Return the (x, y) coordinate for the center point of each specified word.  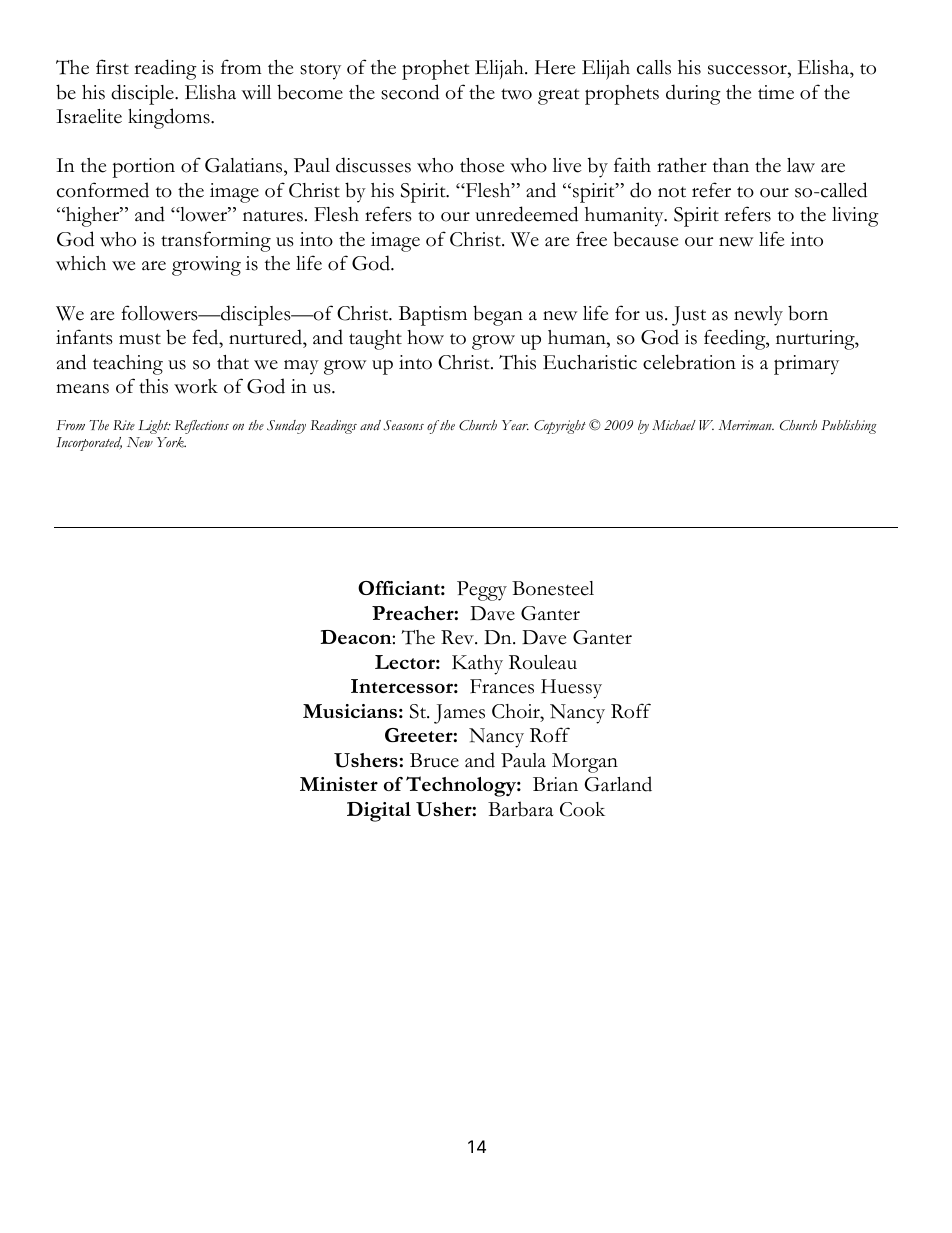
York (171, 442)
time (776, 92)
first (112, 67)
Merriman (746, 425)
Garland (618, 784)
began (498, 315)
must (140, 339)
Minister (339, 784)
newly (758, 316)
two (516, 94)
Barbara (520, 809)
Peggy (482, 591)
